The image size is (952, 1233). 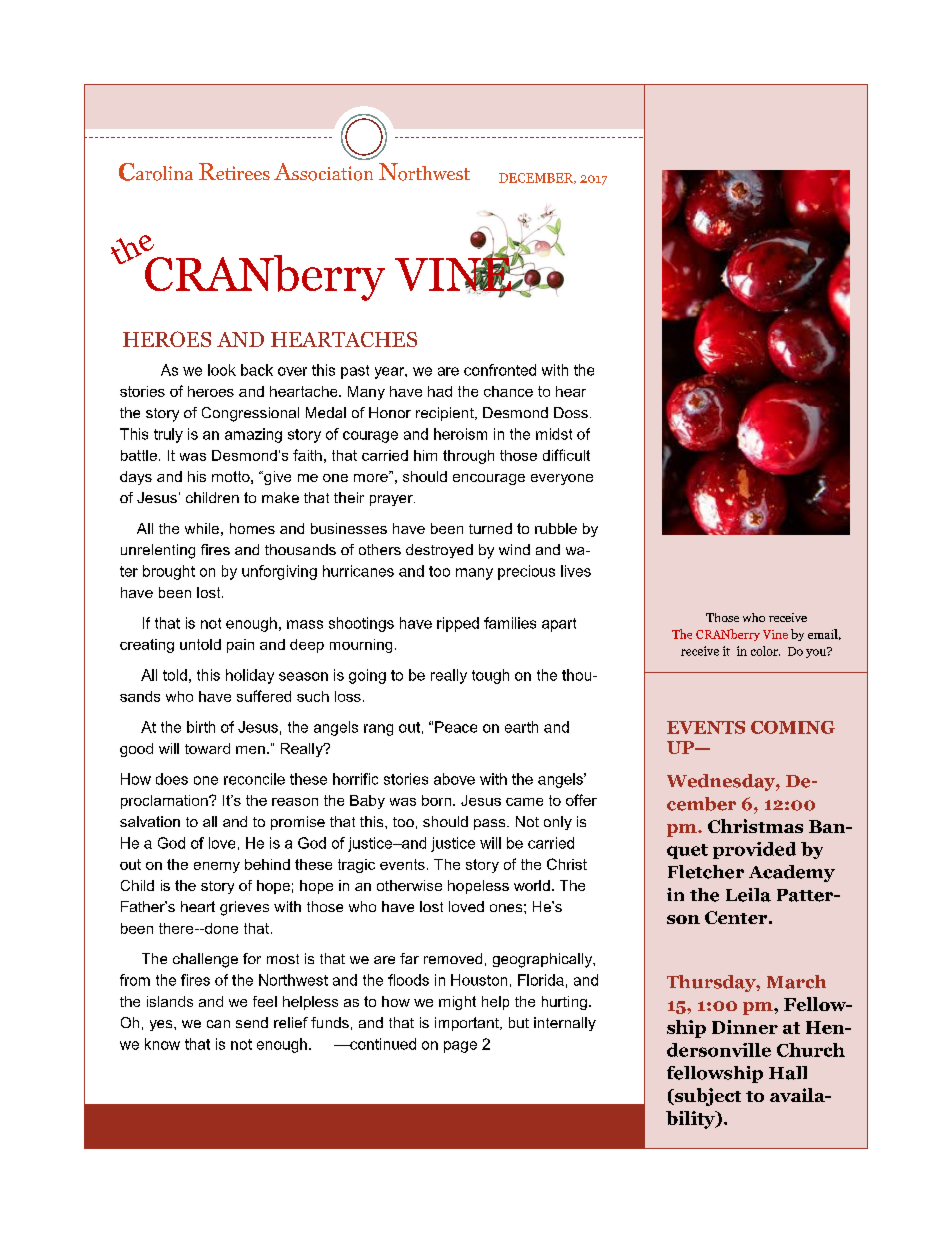 I want to click on Doss, so click(x=571, y=412).
